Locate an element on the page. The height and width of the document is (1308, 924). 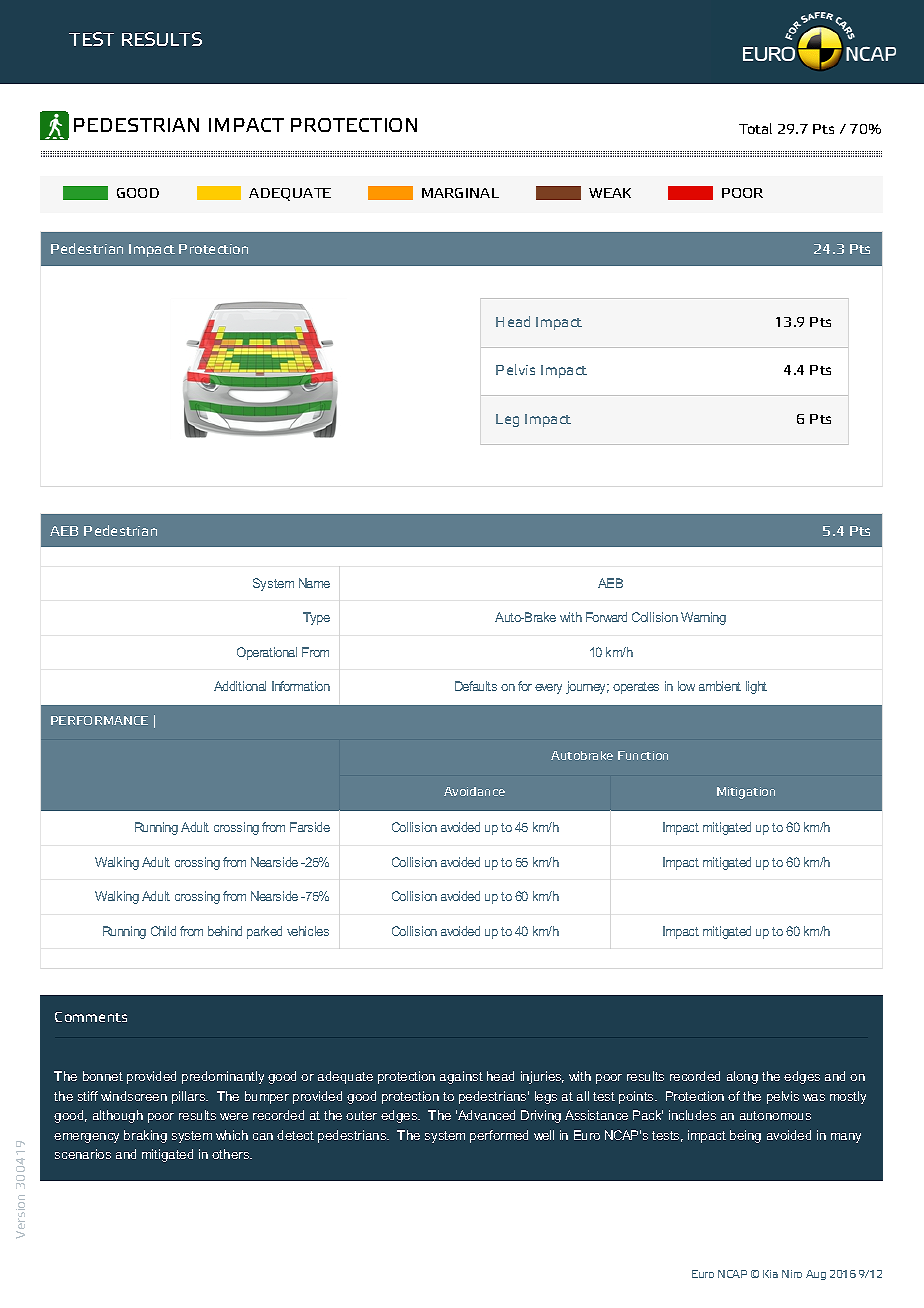
Comments is located at coordinates (91, 1017).
